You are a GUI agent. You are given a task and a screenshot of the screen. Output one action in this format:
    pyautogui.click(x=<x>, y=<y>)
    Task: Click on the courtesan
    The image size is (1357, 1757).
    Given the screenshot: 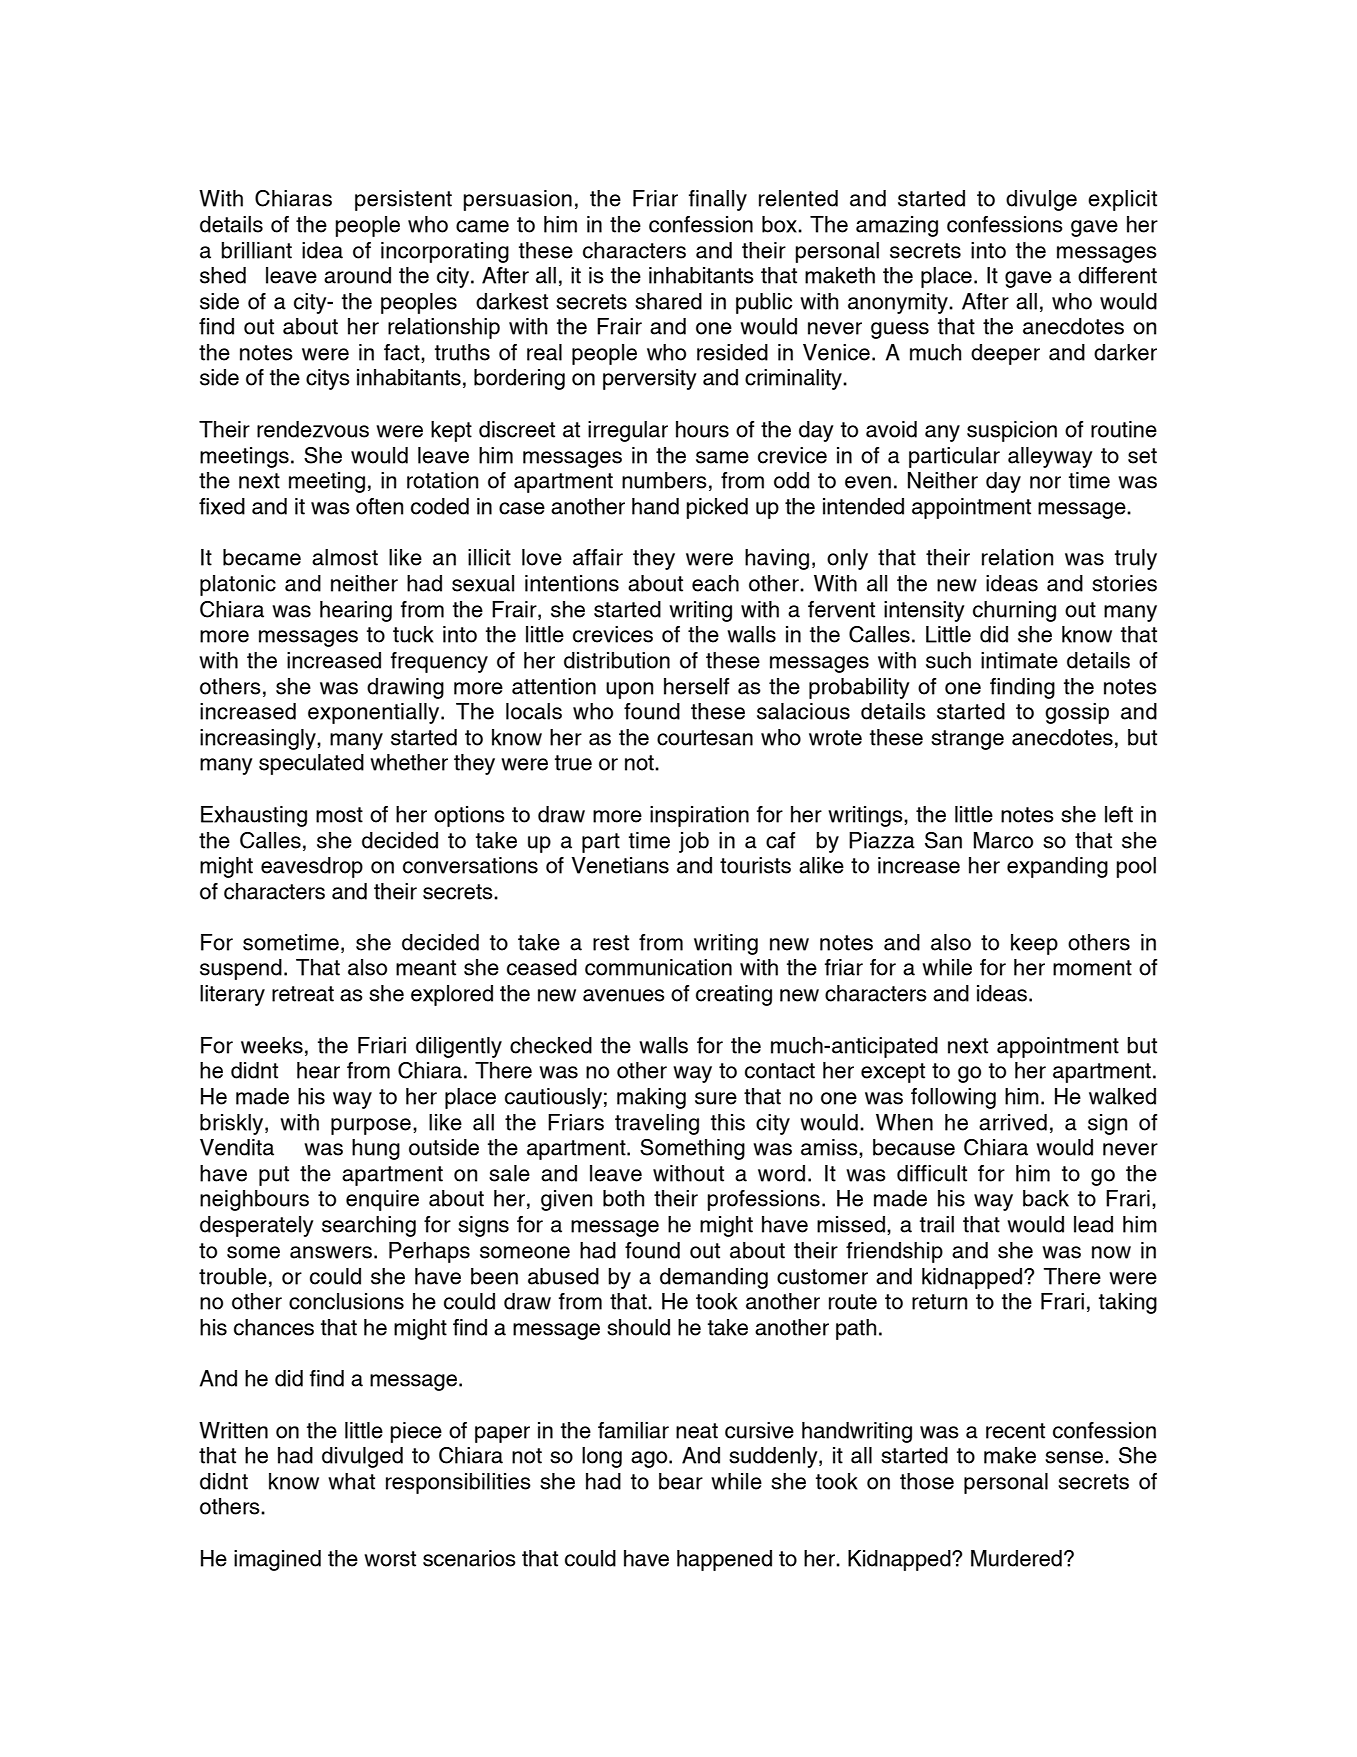 What is the action you would take?
    pyautogui.click(x=705, y=738)
